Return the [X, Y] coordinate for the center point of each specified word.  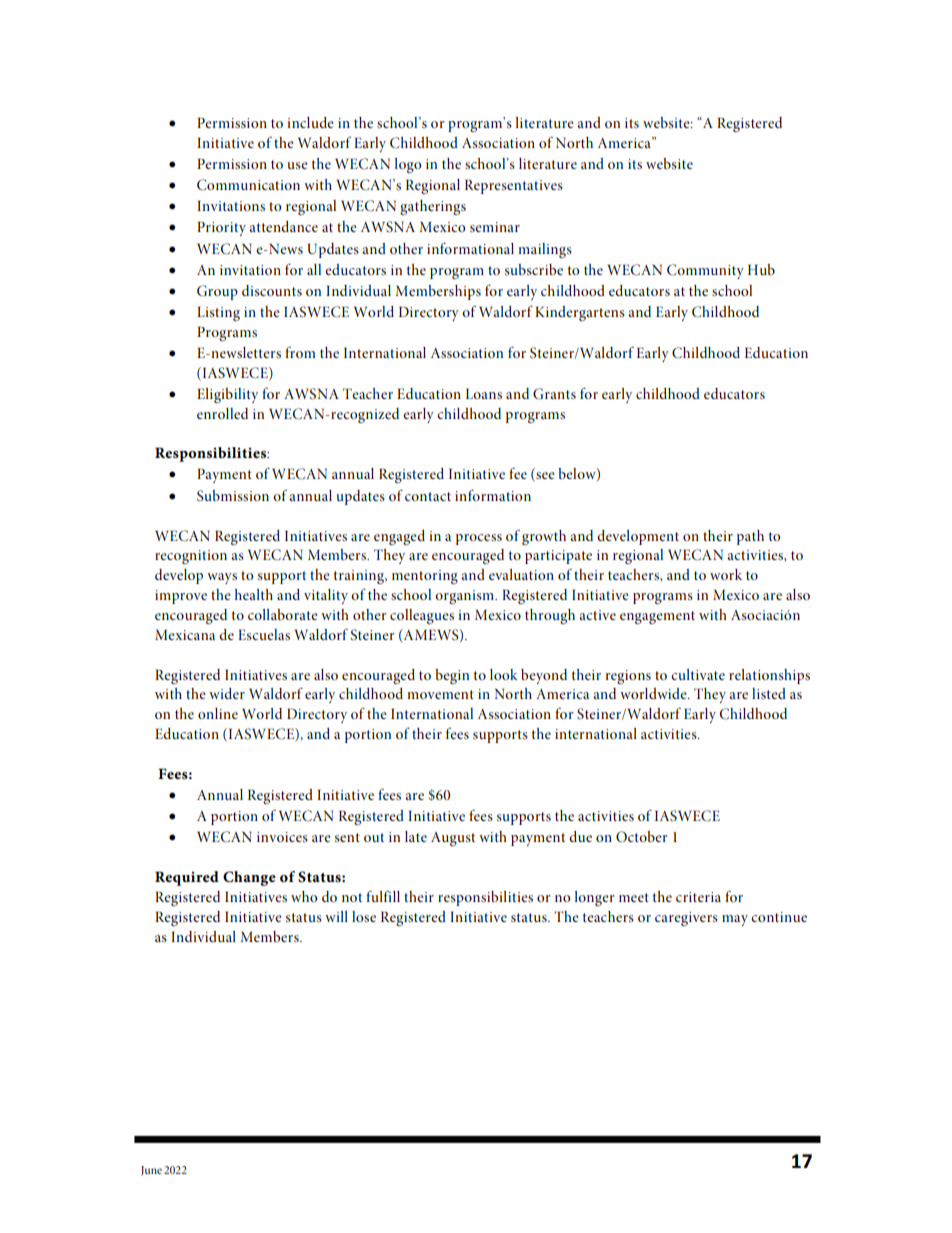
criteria [698, 897]
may [735, 920]
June [151, 1171]
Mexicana [185, 634]
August [453, 839]
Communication [248, 185]
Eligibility [227, 395]
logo [408, 165]
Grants [554, 394]
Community [705, 271]
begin [452, 676]
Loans [484, 393]
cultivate [698, 674]
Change [249, 878]
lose [364, 916]
